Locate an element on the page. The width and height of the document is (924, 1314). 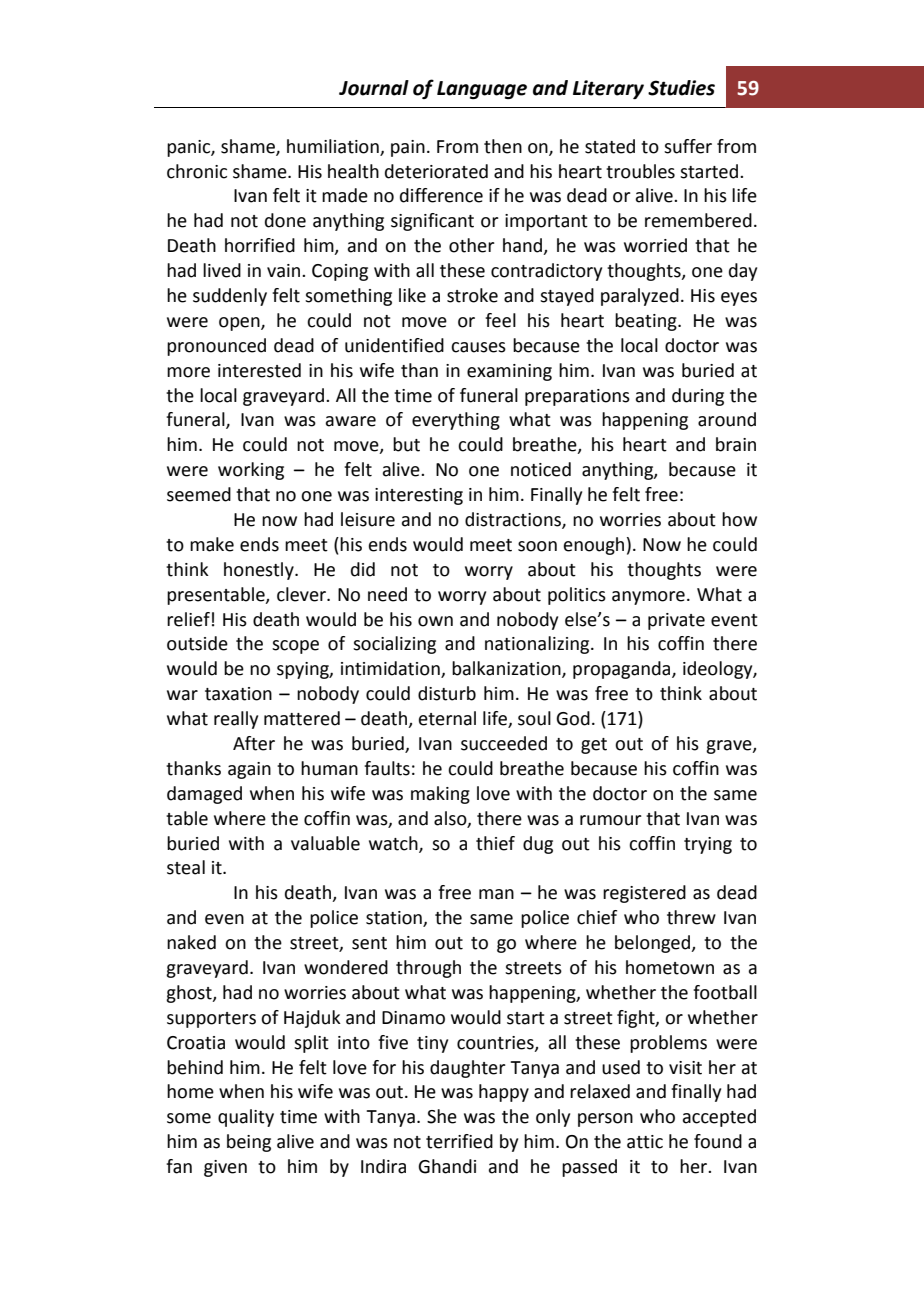
brain is located at coordinates (736, 444).
